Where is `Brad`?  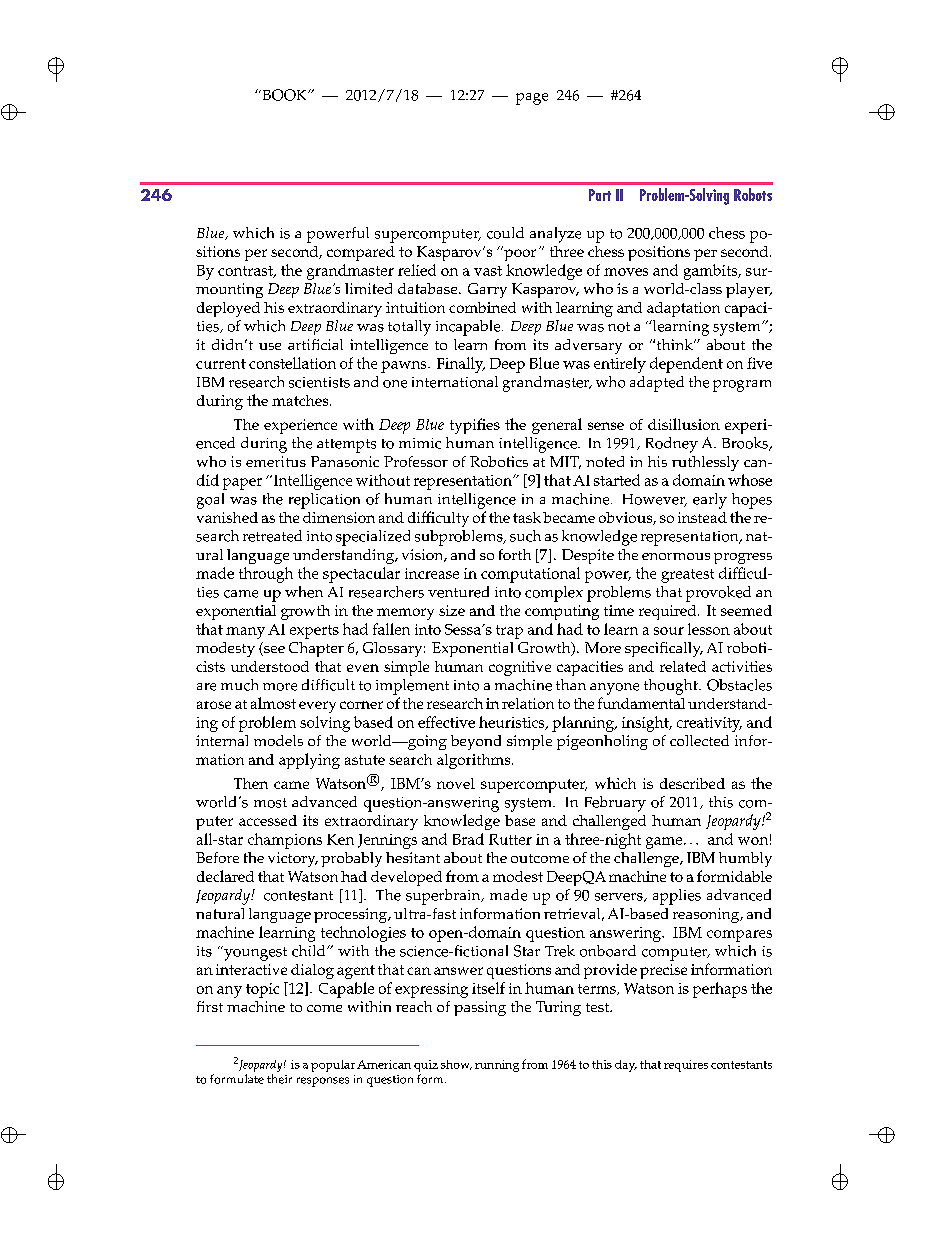 Brad is located at coordinates (468, 839).
